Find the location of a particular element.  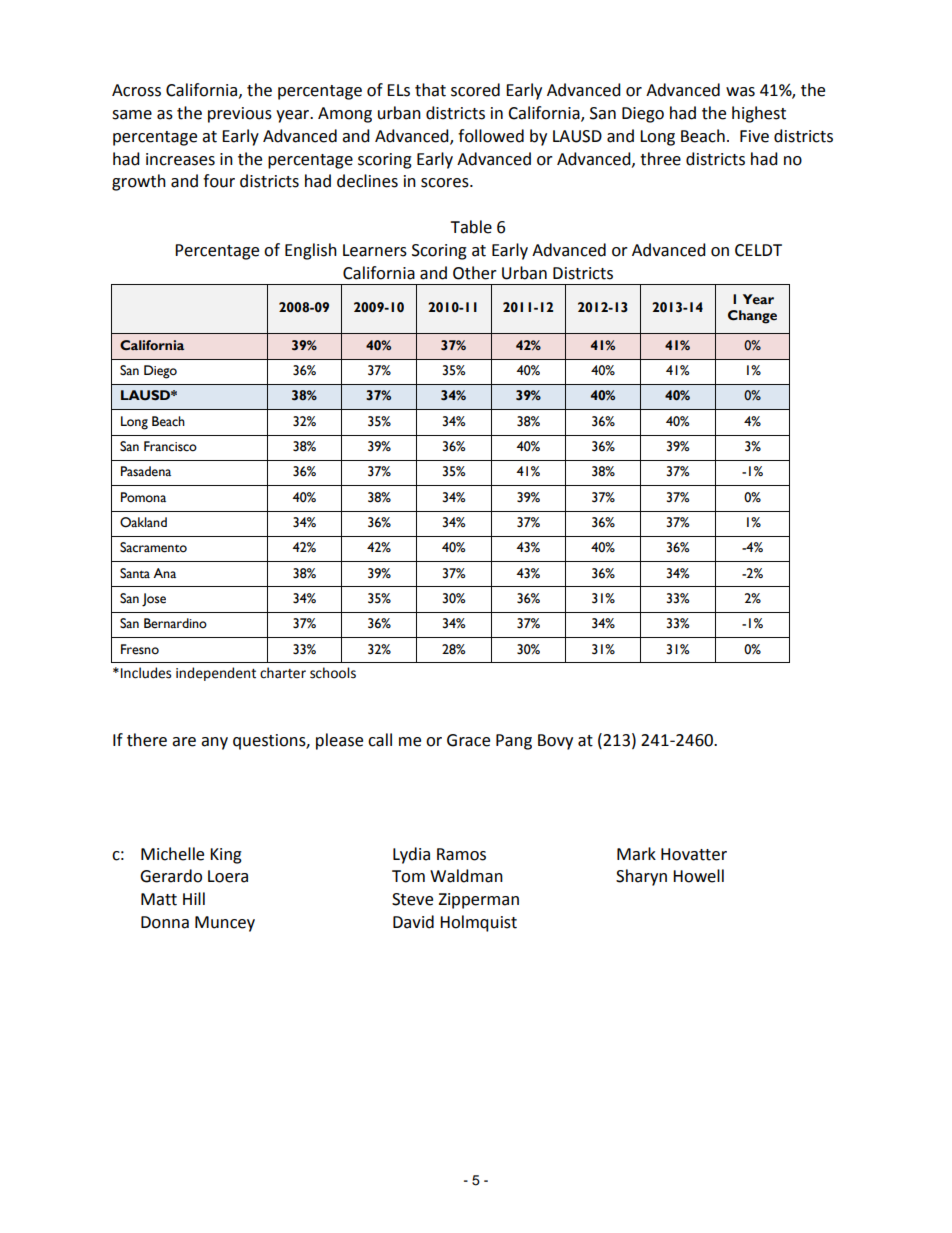

was is located at coordinates (740, 92).
